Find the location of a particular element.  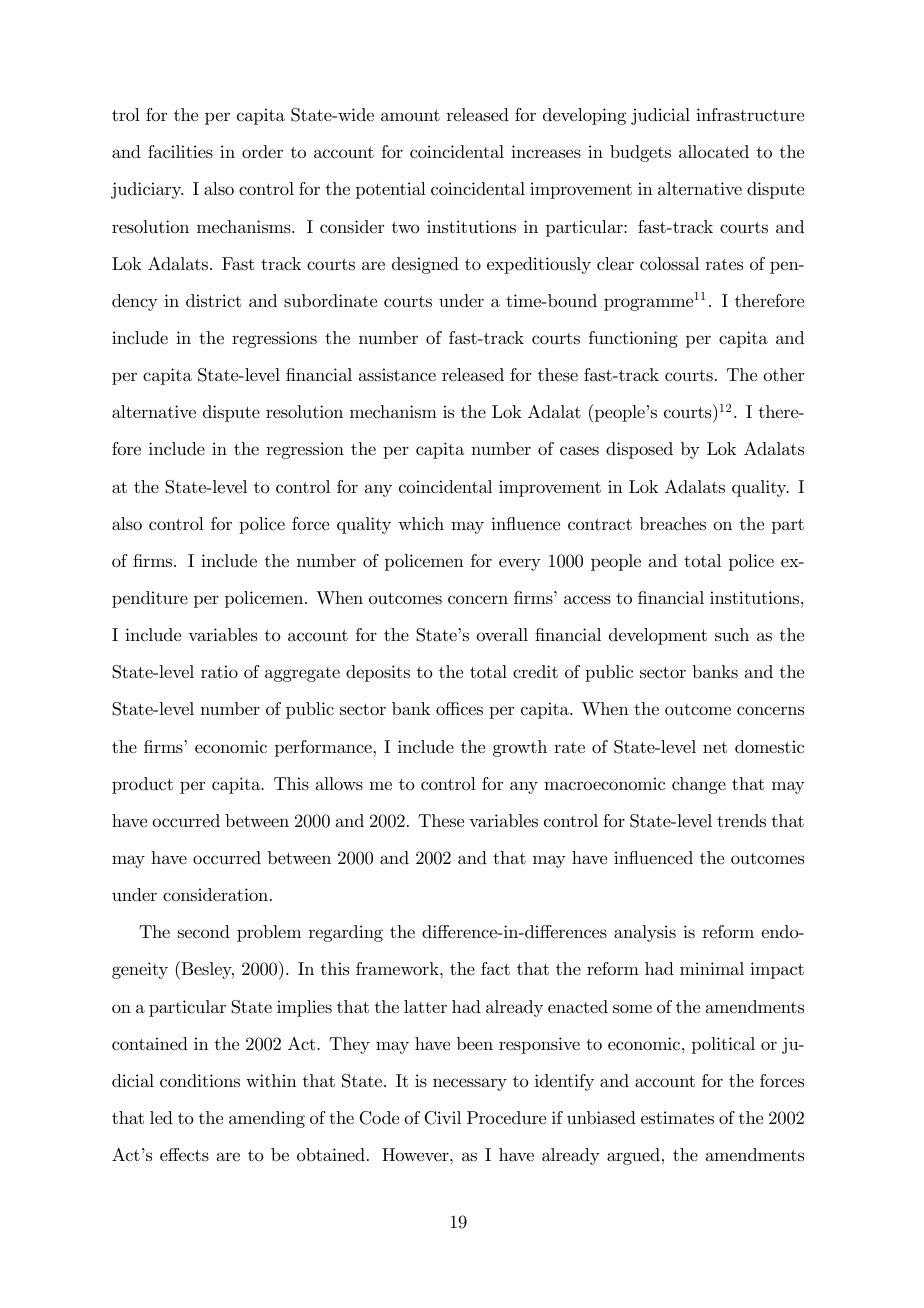

product is located at coordinates (142, 785).
